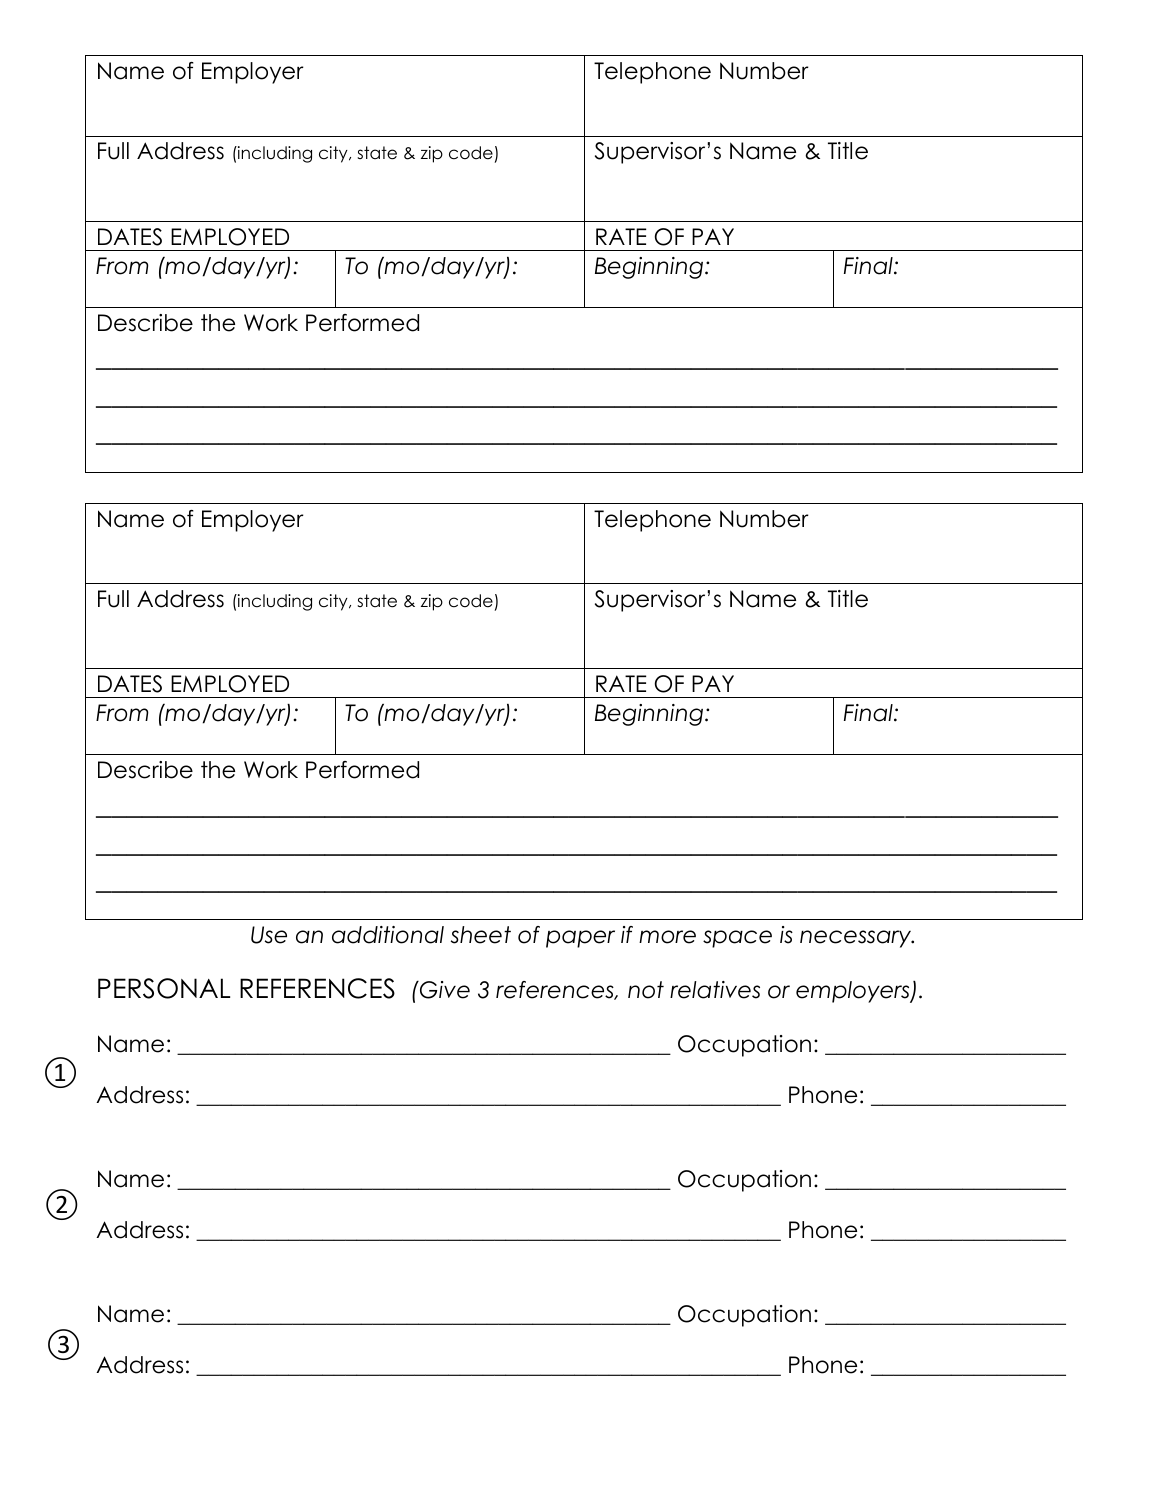 Image resolution: width=1168 pixels, height=1512 pixels. I want to click on space, so click(737, 939).
